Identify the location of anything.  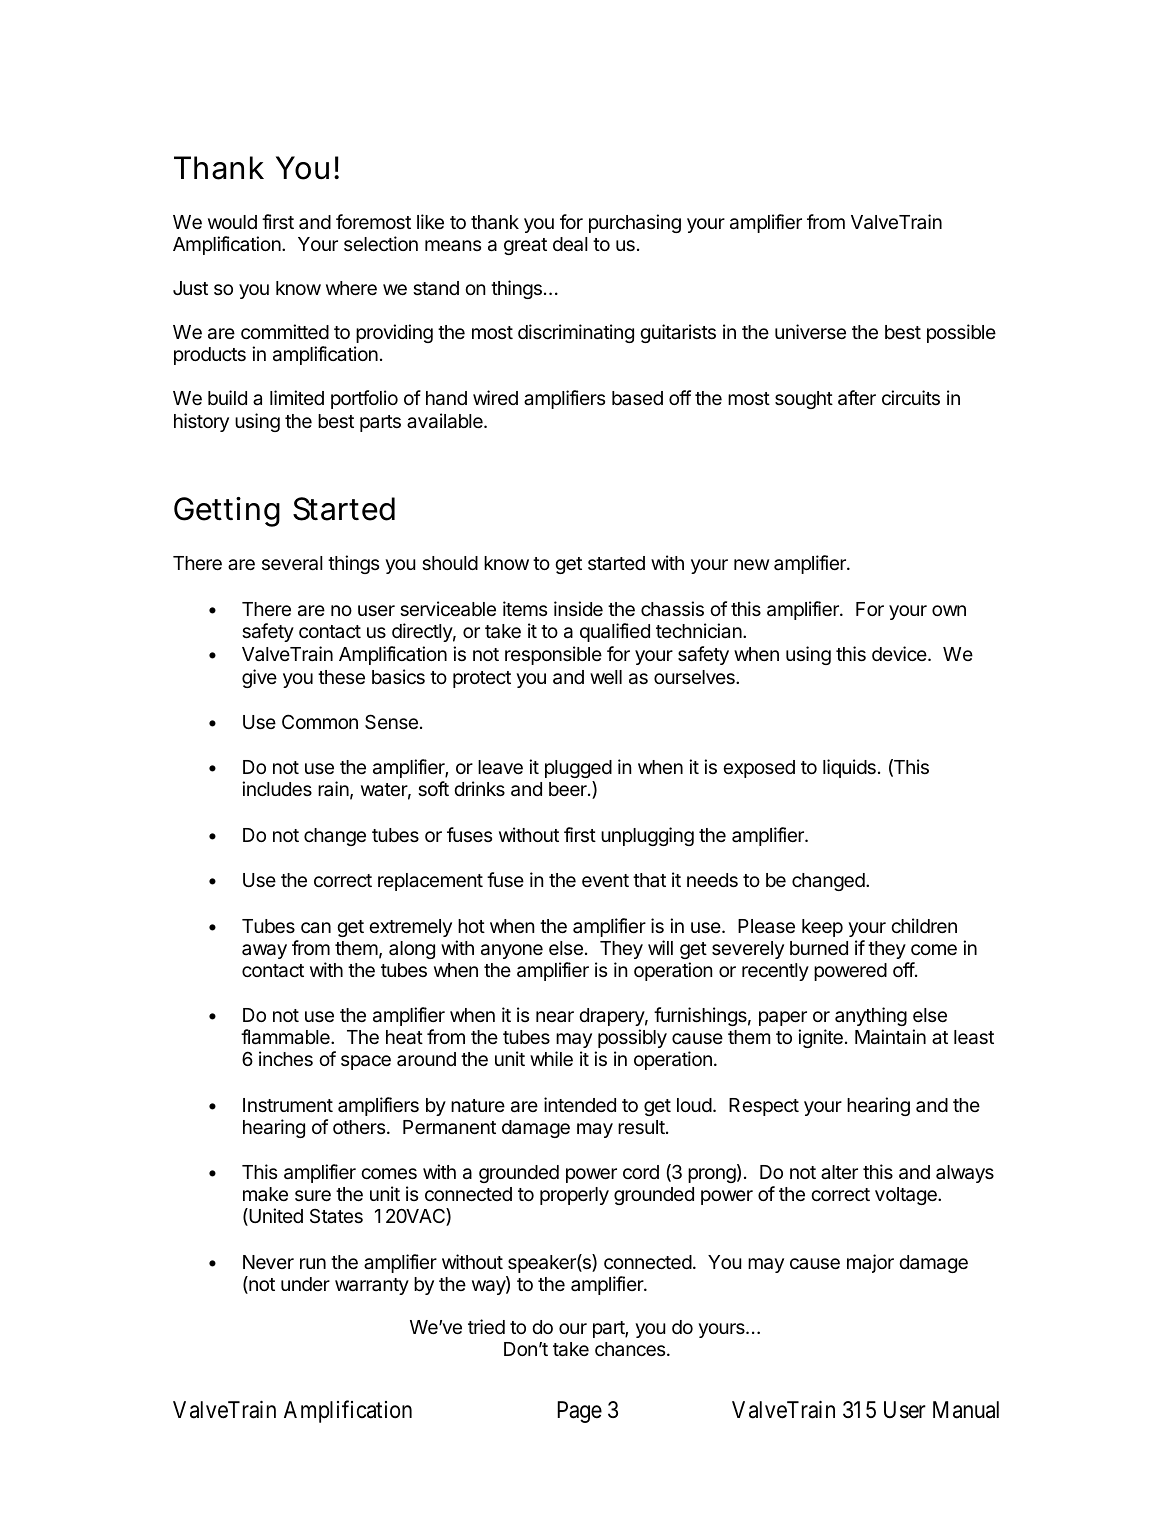
(871, 1016).
